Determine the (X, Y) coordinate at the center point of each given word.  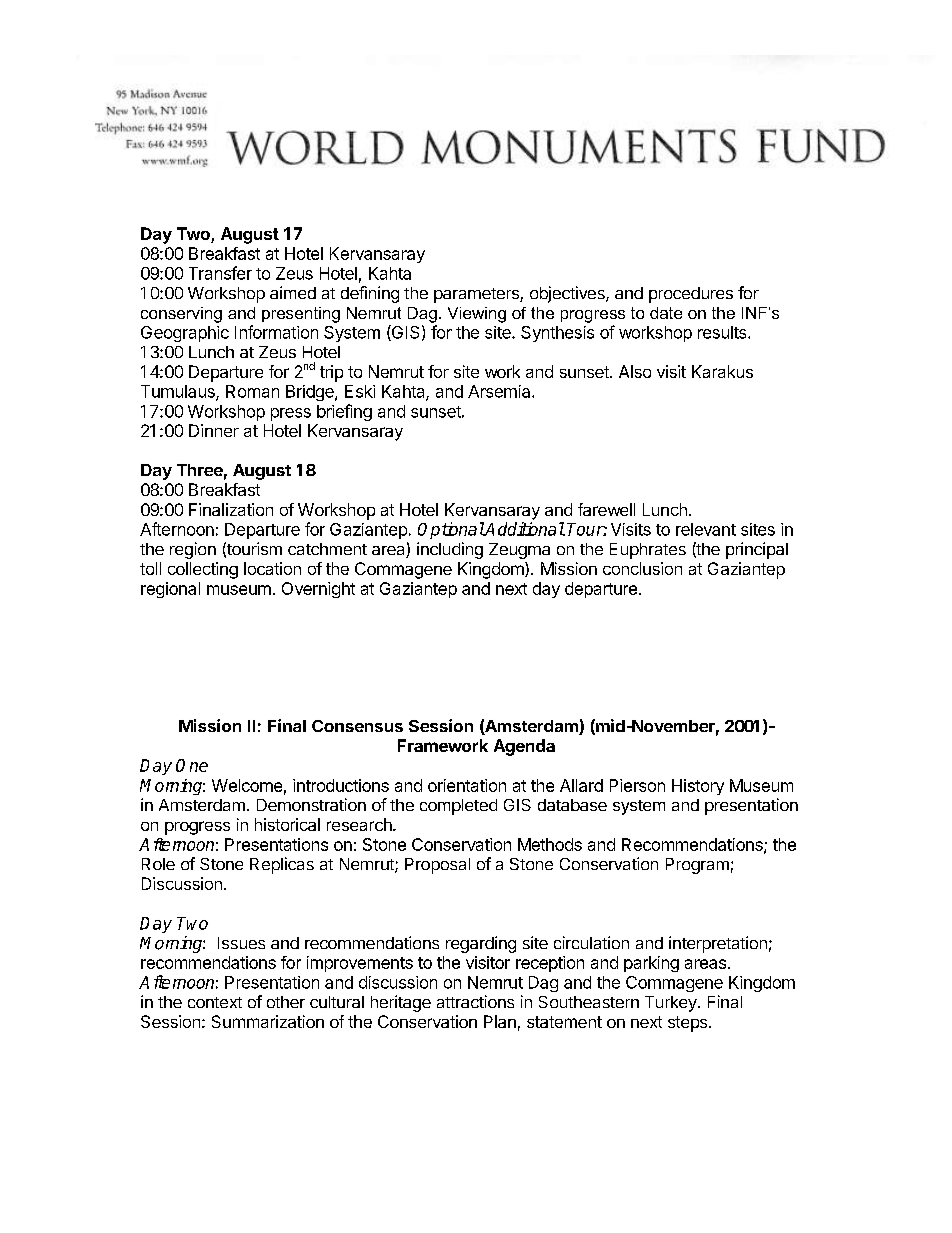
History (698, 787)
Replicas (282, 865)
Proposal (437, 866)
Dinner (214, 430)
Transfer (220, 273)
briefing (344, 412)
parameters (477, 295)
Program (697, 866)
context (215, 1002)
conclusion (642, 568)
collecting (203, 570)
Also (635, 371)
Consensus (357, 726)
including (450, 550)
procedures (691, 295)
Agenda (524, 747)
